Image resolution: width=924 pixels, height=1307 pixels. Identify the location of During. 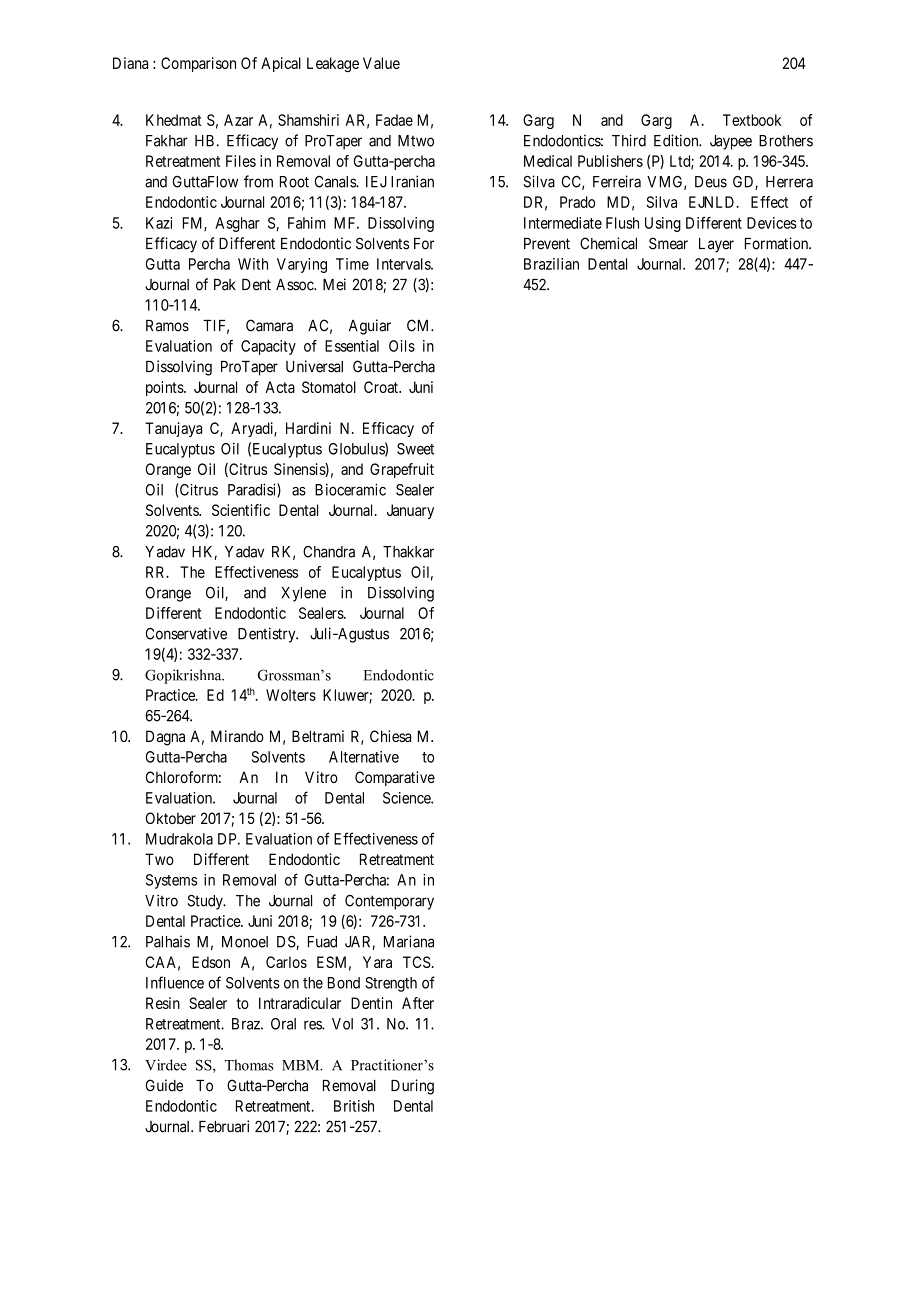
(412, 1087).
